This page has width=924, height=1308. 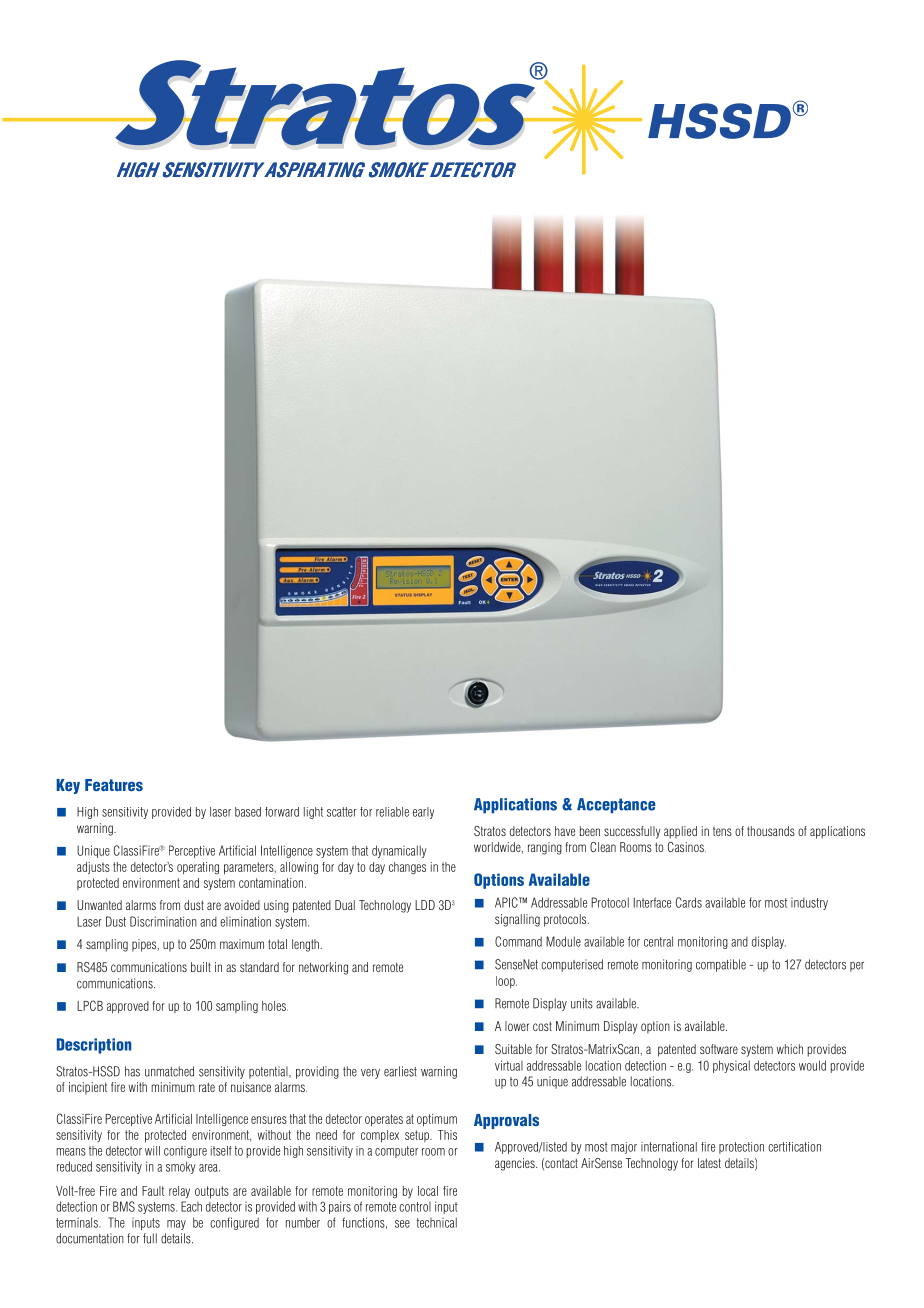 What do you see at coordinates (152, 1151) in the page?
I see `will` at bounding box center [152, 1151].
